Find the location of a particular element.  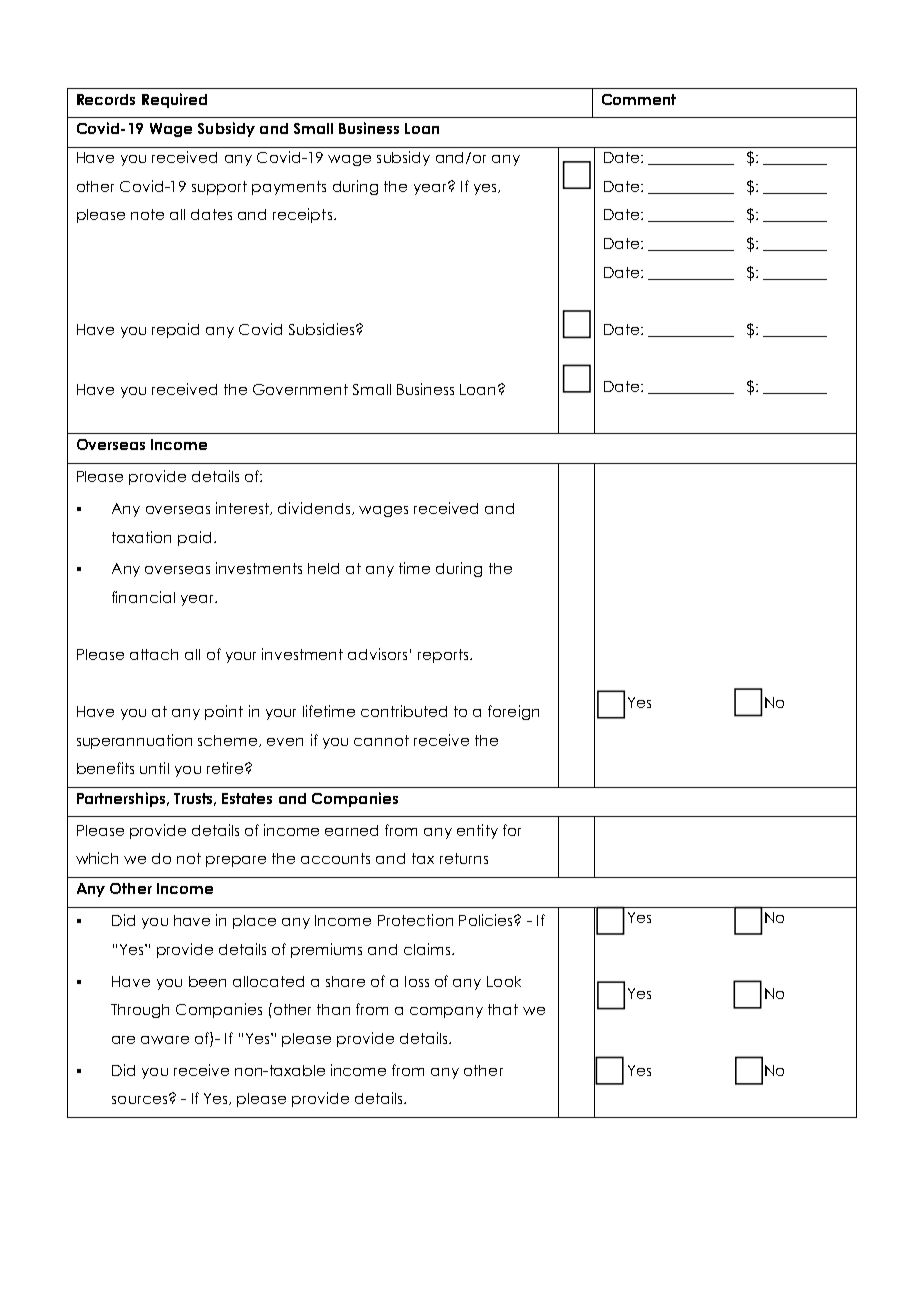

Required is located at coordinates (174, 100).
